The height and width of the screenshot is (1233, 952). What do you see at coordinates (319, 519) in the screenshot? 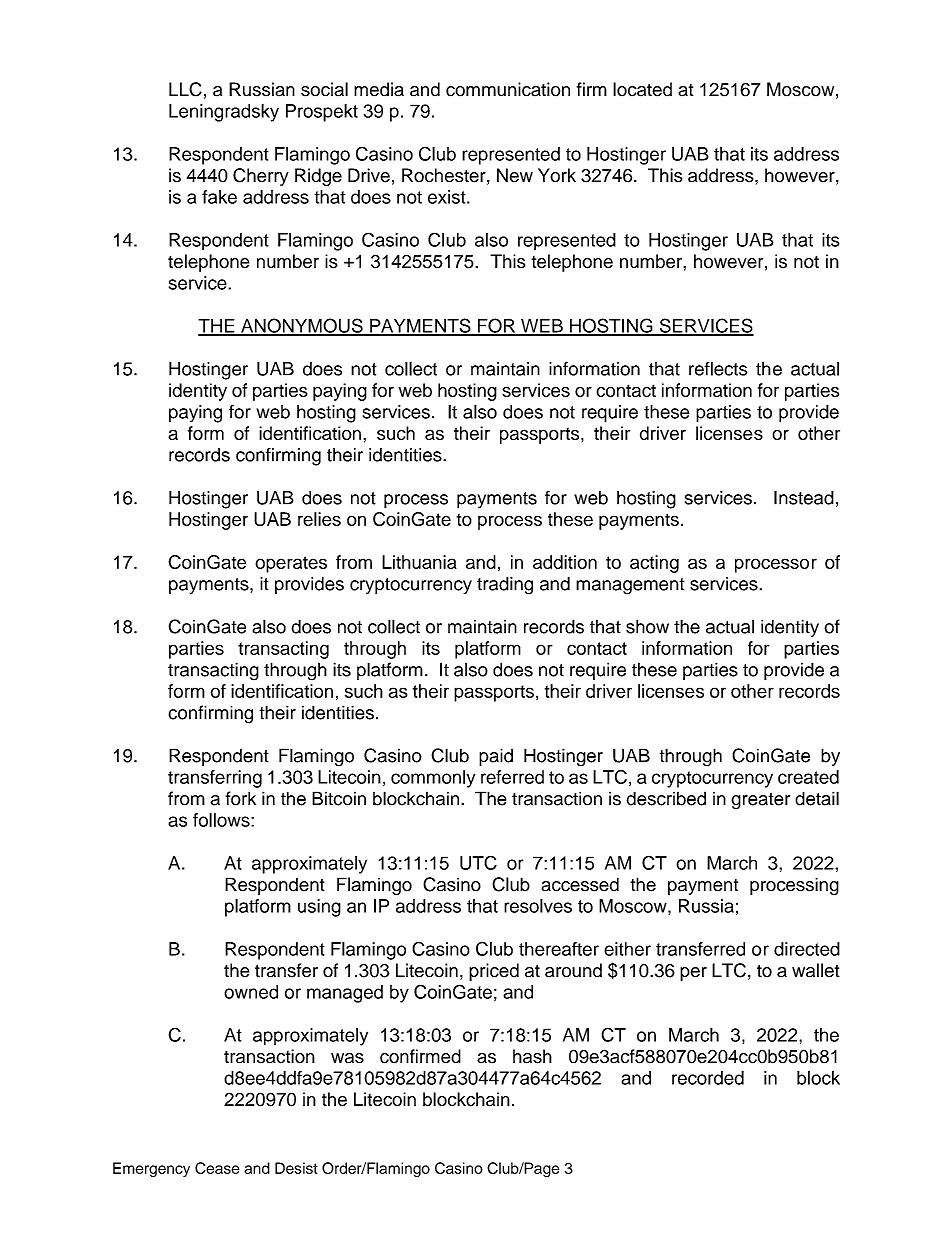
I see `relies` at bounding box center [319, 519].
